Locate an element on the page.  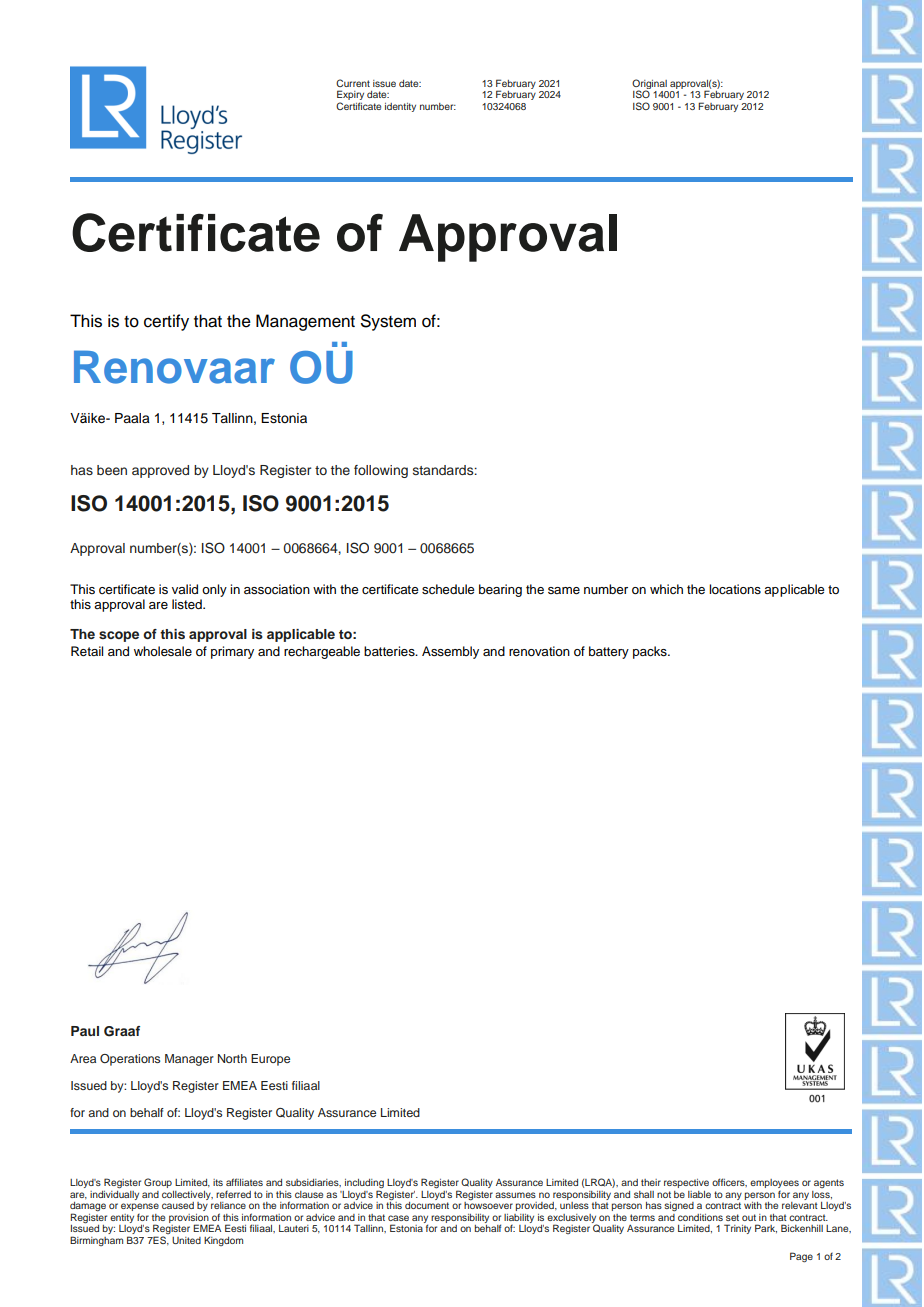
following is located at coordinates (381, 471).
